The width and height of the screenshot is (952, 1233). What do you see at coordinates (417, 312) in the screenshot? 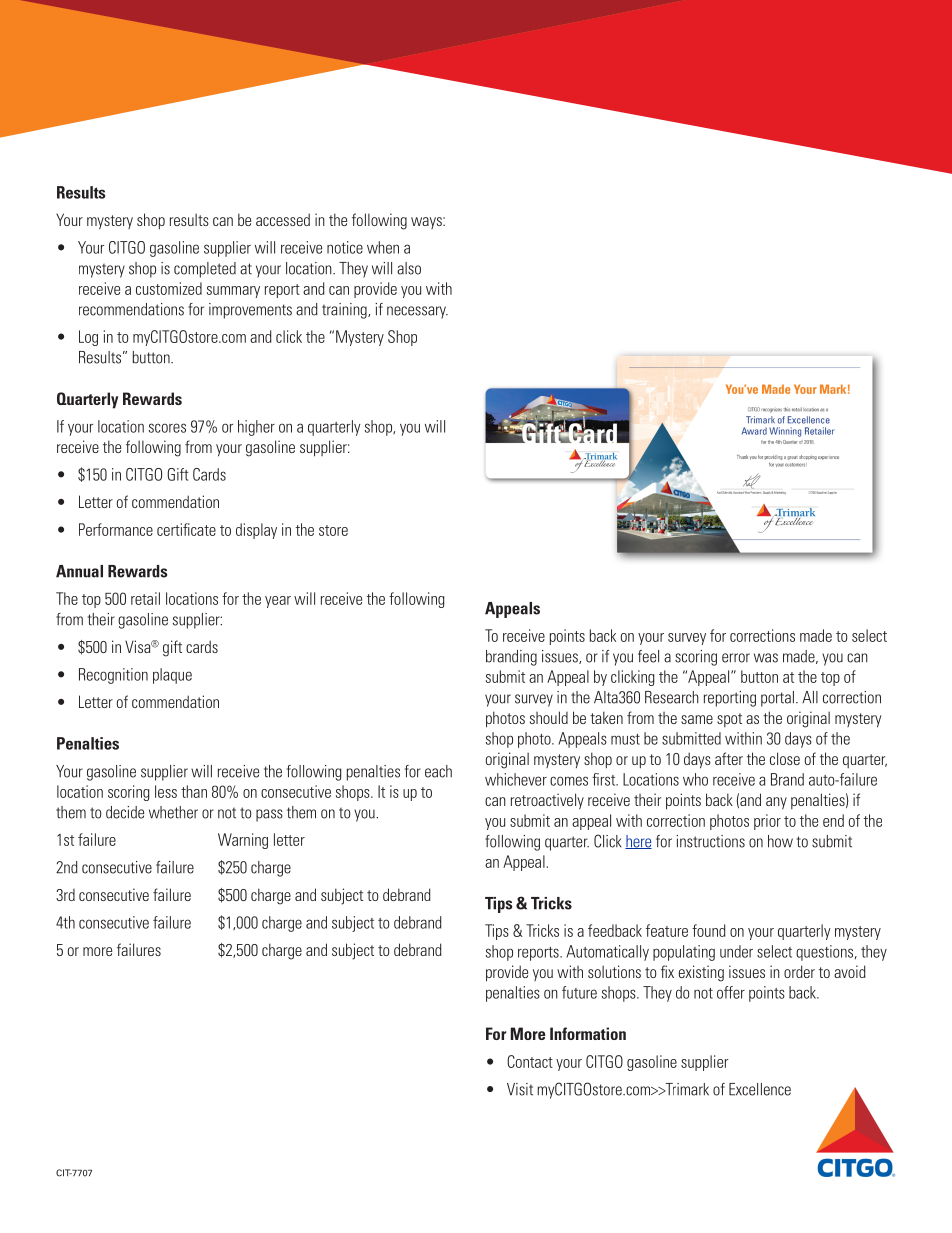
I see `necessary` at bounding box center [417, 312].
